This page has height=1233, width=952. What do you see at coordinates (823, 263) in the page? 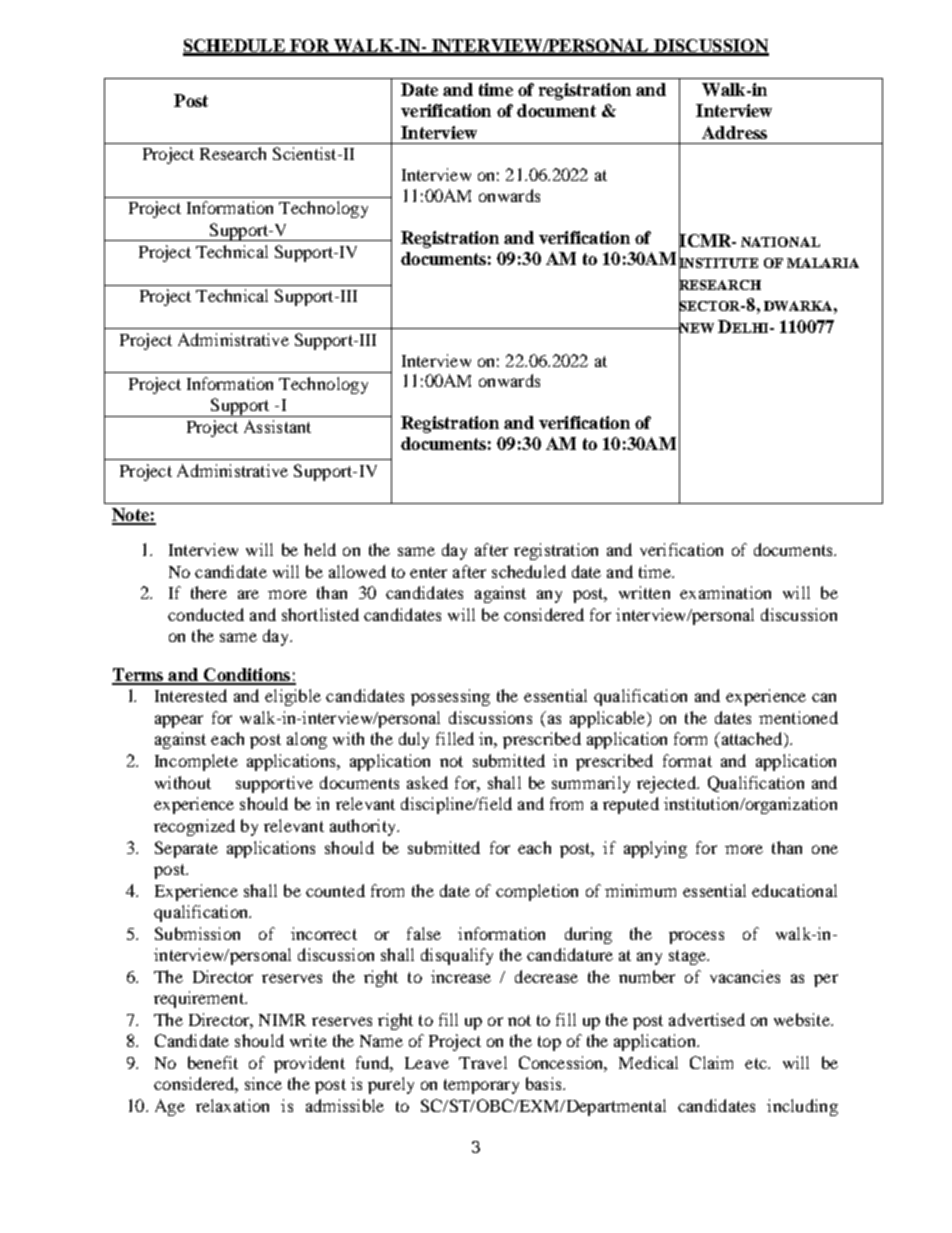
I see `MALARIA` at bounding box center [823, 263].
